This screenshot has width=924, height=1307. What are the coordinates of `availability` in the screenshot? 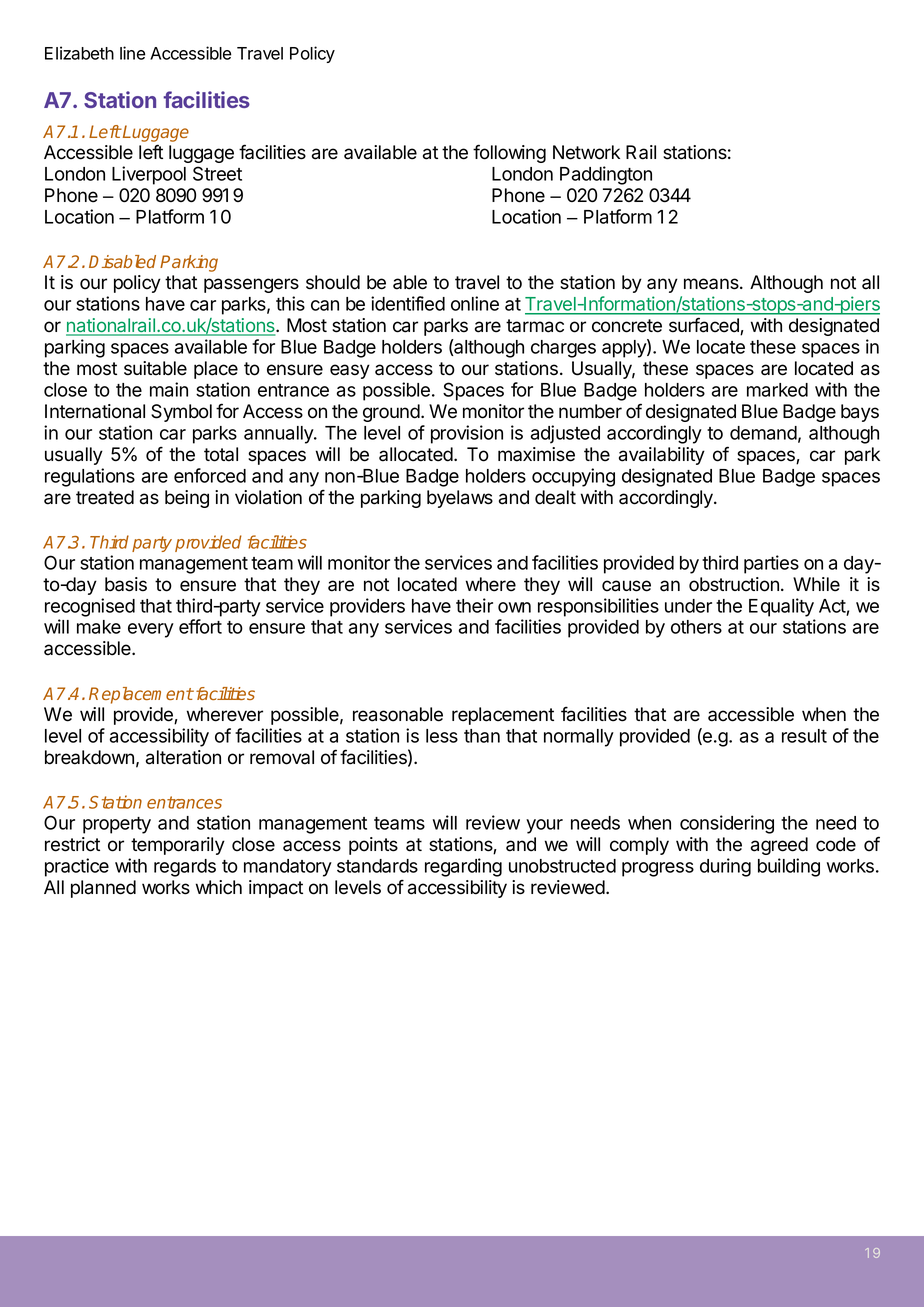 It's located at (662, 456).
